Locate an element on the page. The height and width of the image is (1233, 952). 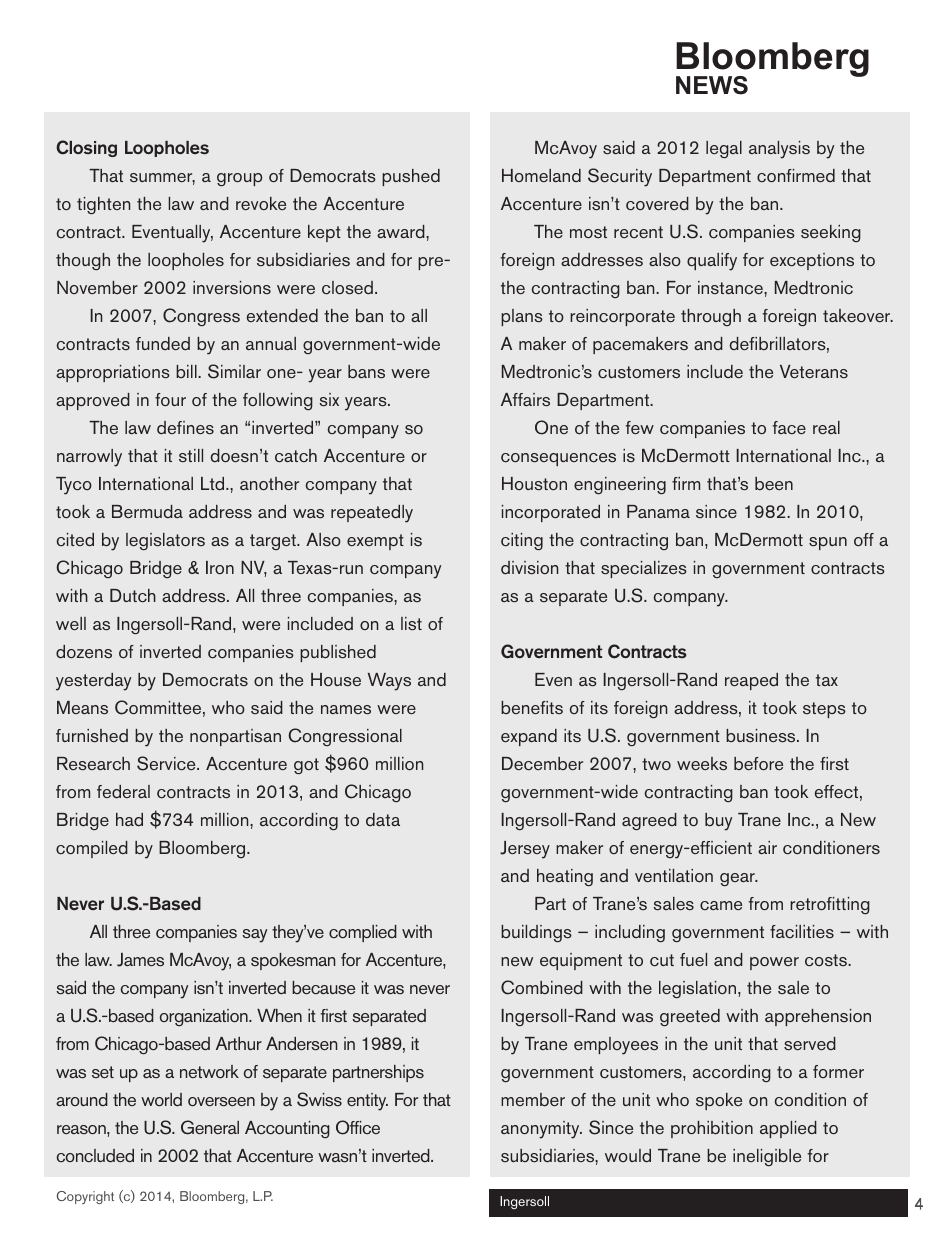
Affairs is located at coordinates (525, 400).
